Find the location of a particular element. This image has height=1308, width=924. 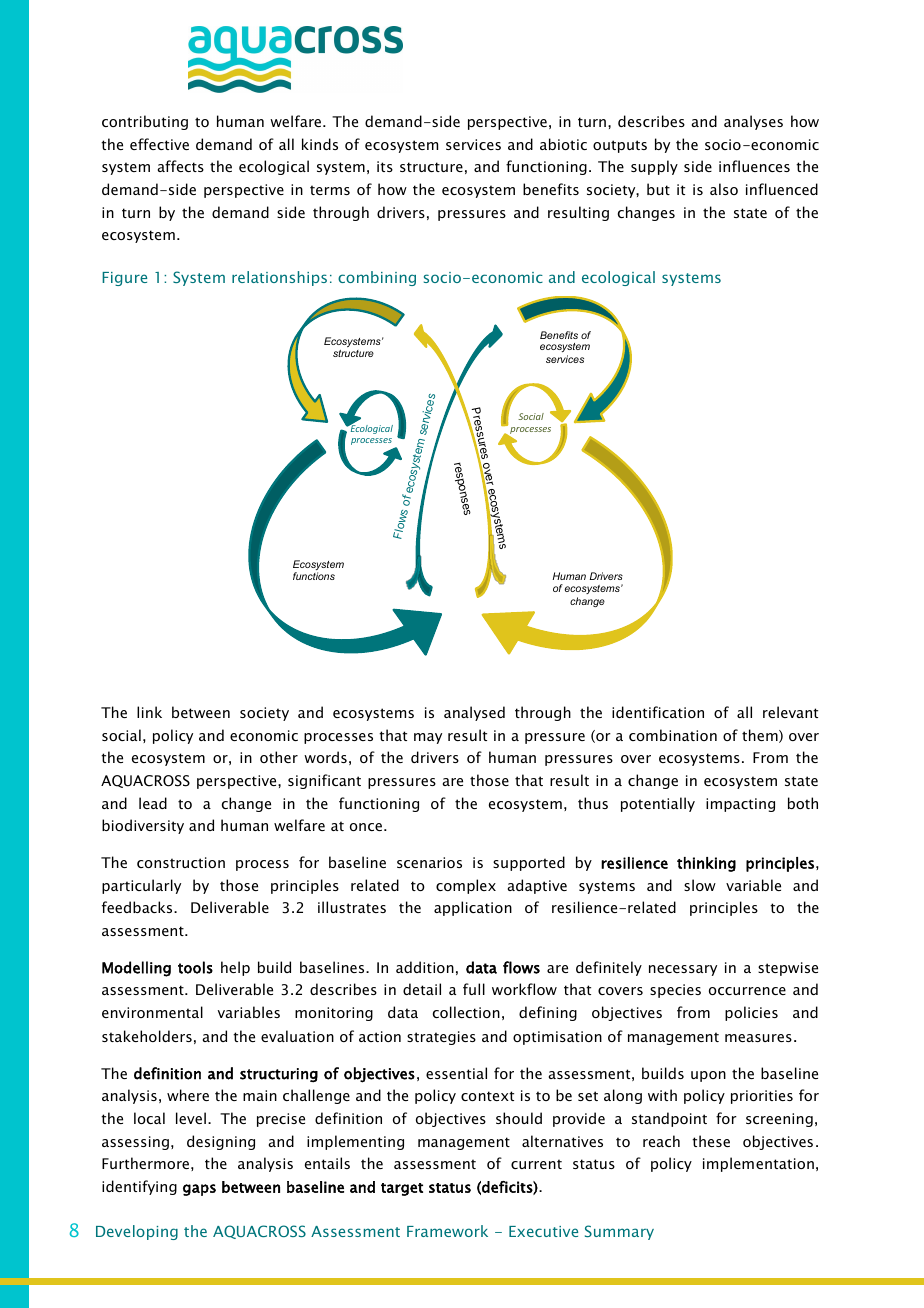

analysed is located at coordinates (474, 713).
